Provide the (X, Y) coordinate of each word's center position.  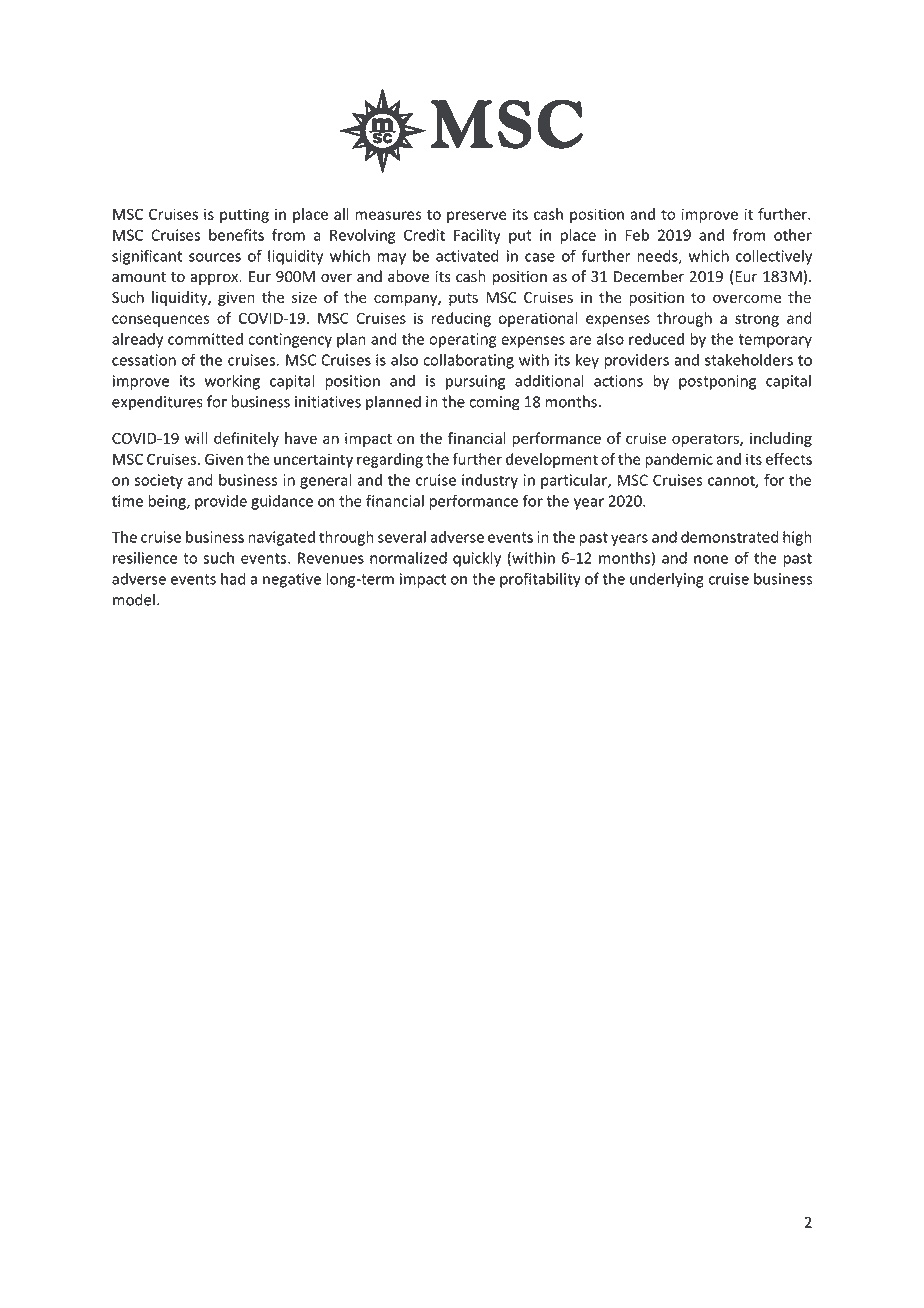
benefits (236, 235)
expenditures (157, 403)
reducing (461, 319)
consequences (160, 321)
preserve (477, 217)
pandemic (679, 460)
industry (490, 481)
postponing (717, 382)
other (793, 235)
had (233, 578)
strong (757, 320)
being (168, 502)
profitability (540, 580)
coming (494, 403)
